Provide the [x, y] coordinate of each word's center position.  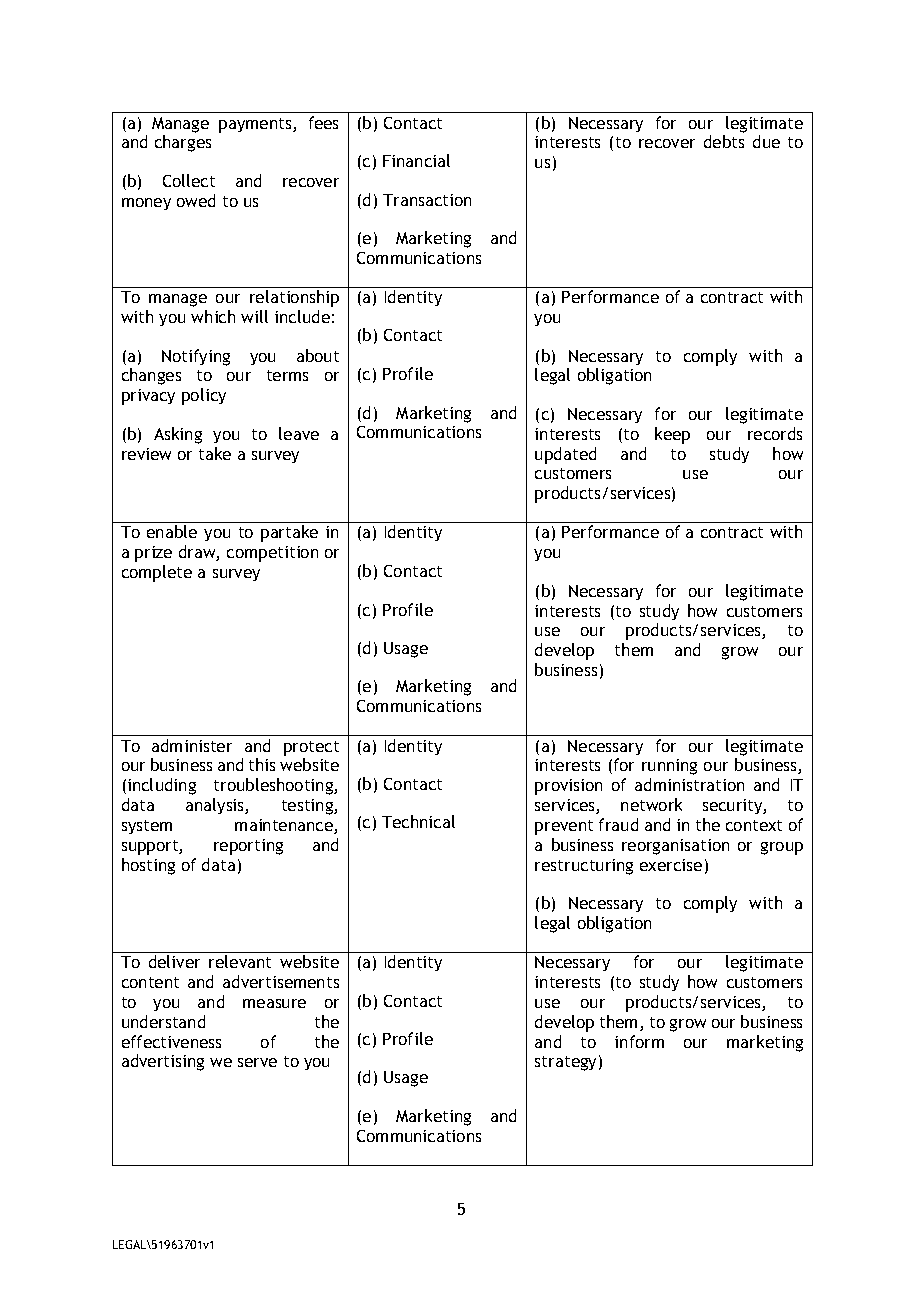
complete [157, 573]
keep [672, 435]
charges [183, 143]
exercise [671, 865]
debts [724, 141]
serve [257, 1062]
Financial [416, 160]
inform [639, 1041]
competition [272, 554]
